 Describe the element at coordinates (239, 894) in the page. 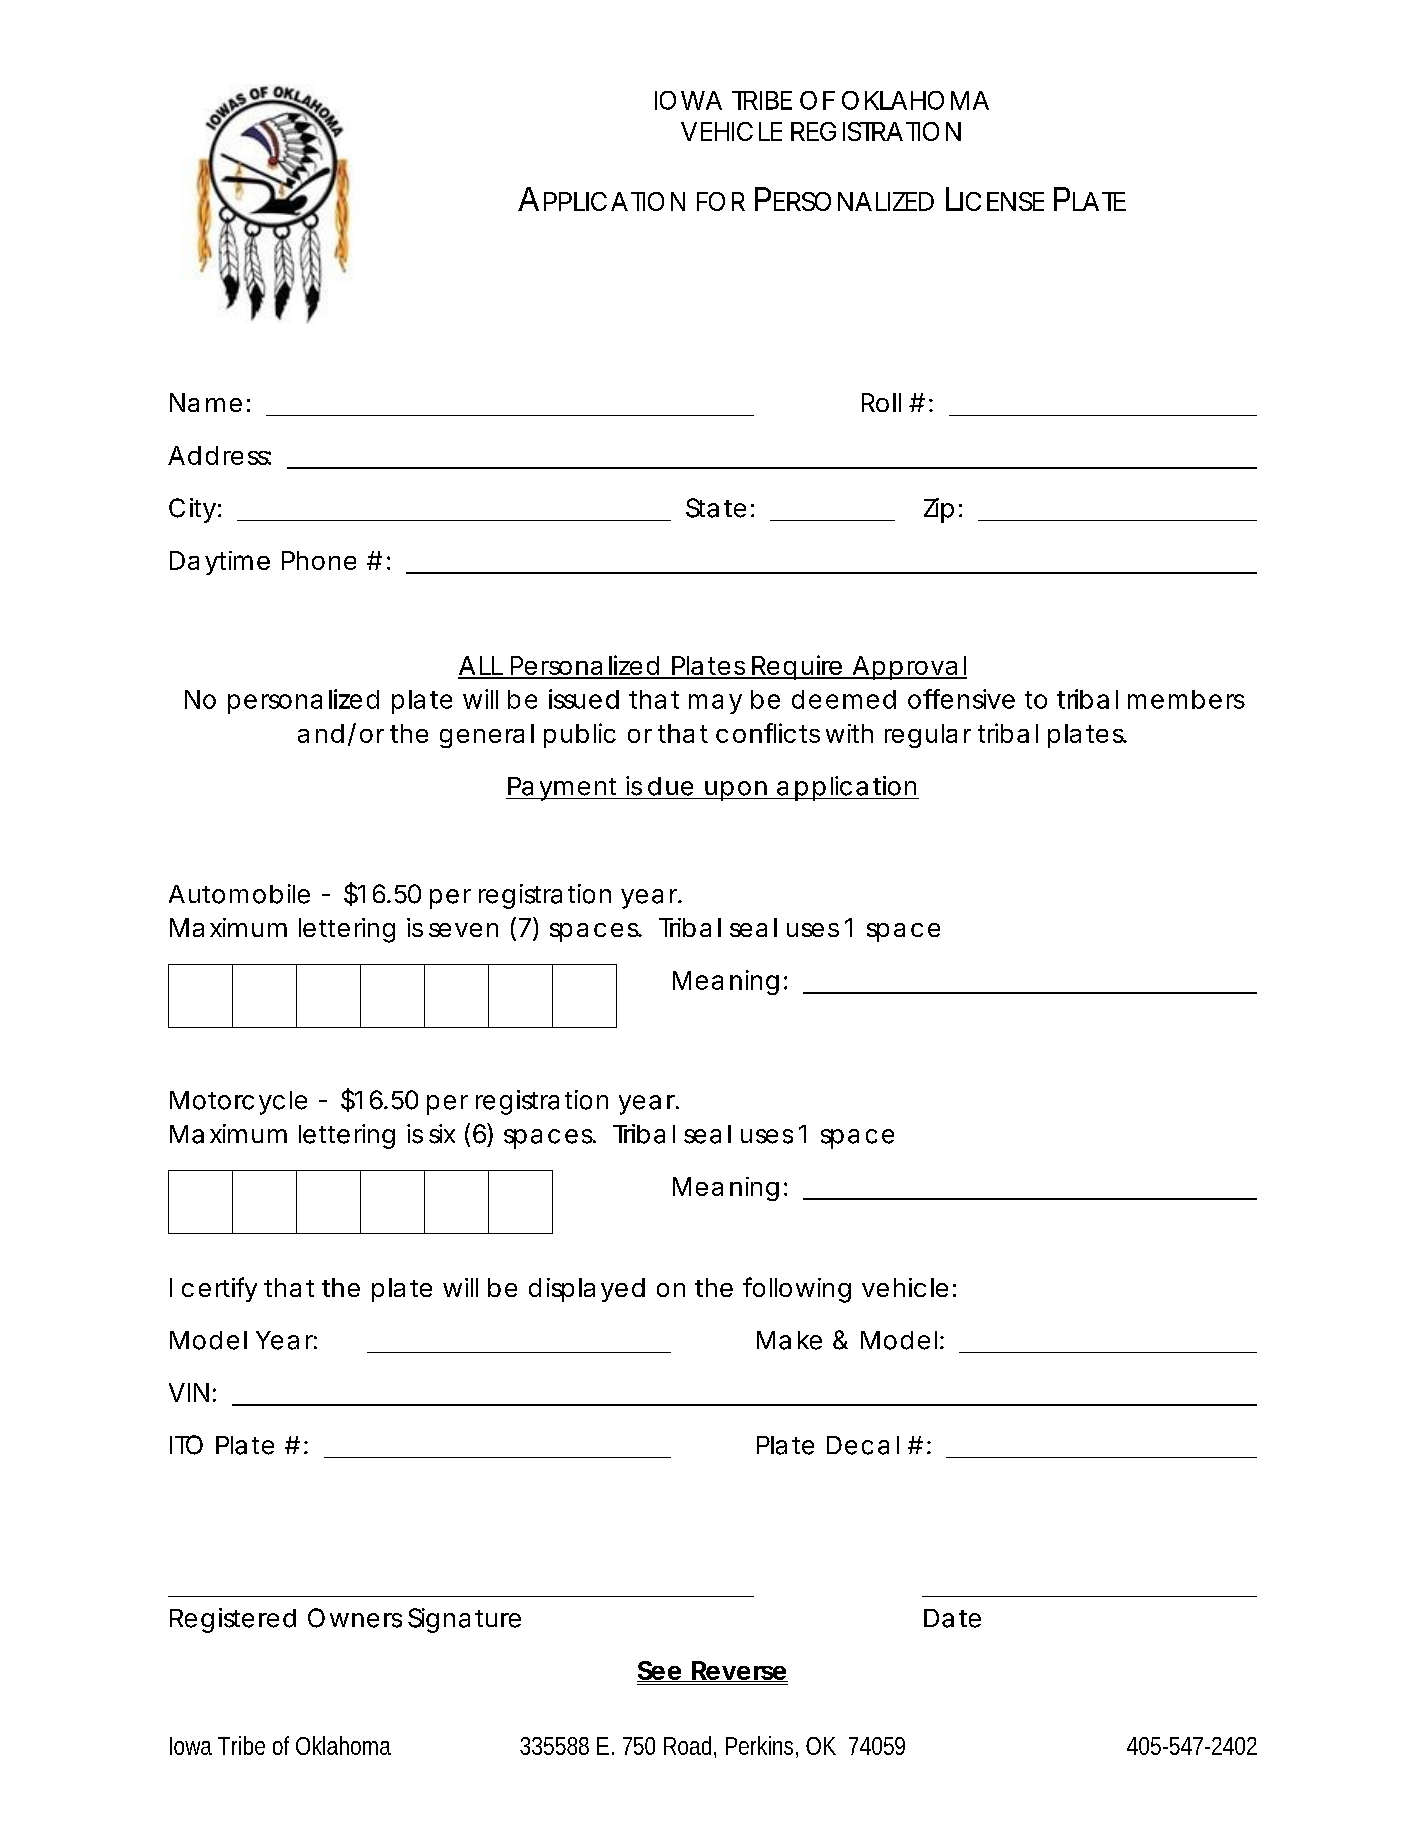

I see `Automobile` at that location.
